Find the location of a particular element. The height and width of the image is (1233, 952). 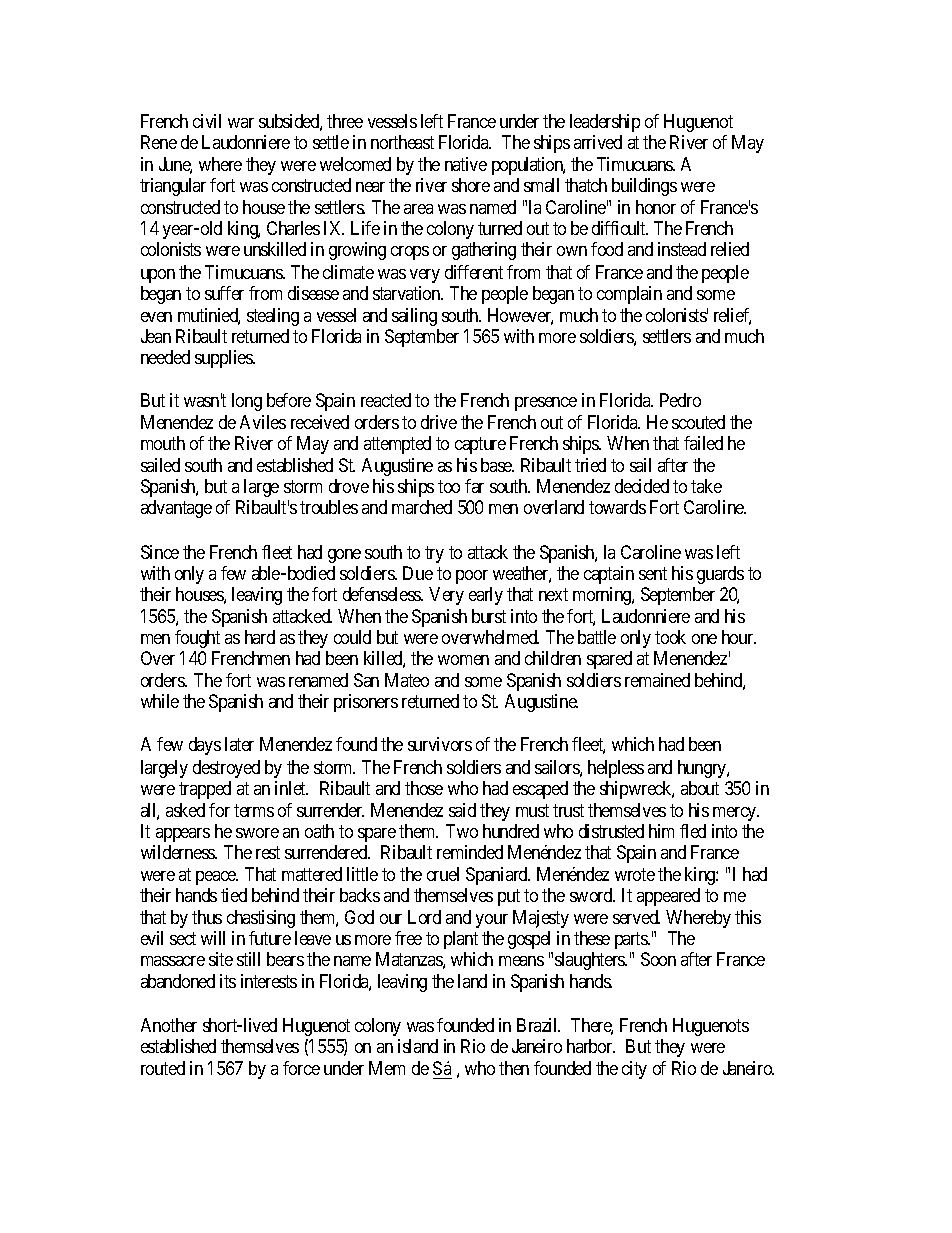

Mem is located at coordinates (387, 1068).
